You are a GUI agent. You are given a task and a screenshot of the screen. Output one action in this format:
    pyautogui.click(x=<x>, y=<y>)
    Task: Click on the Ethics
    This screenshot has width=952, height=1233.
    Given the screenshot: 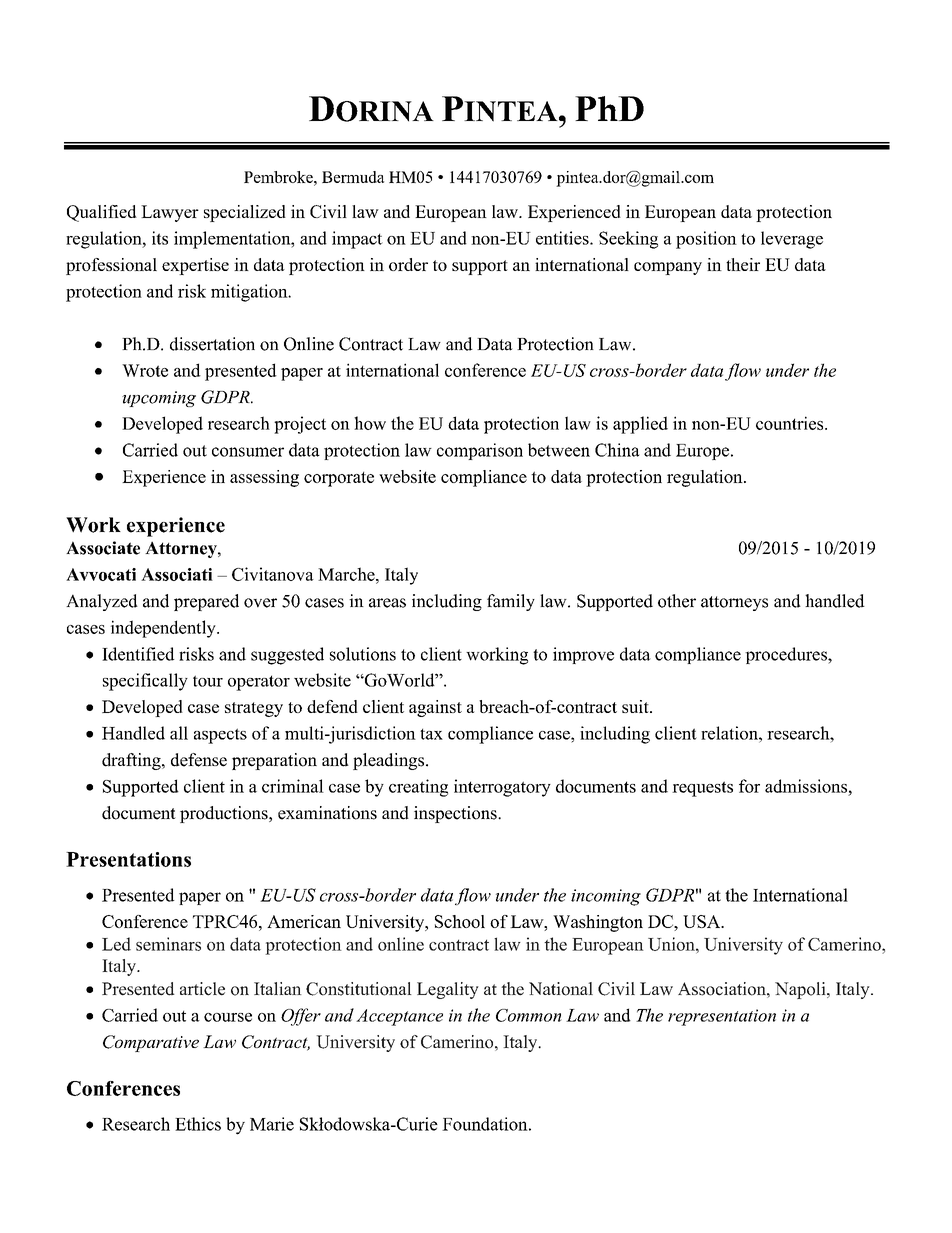 What is the action you would take?
    pyautogui.click(x=198, y=1124)
